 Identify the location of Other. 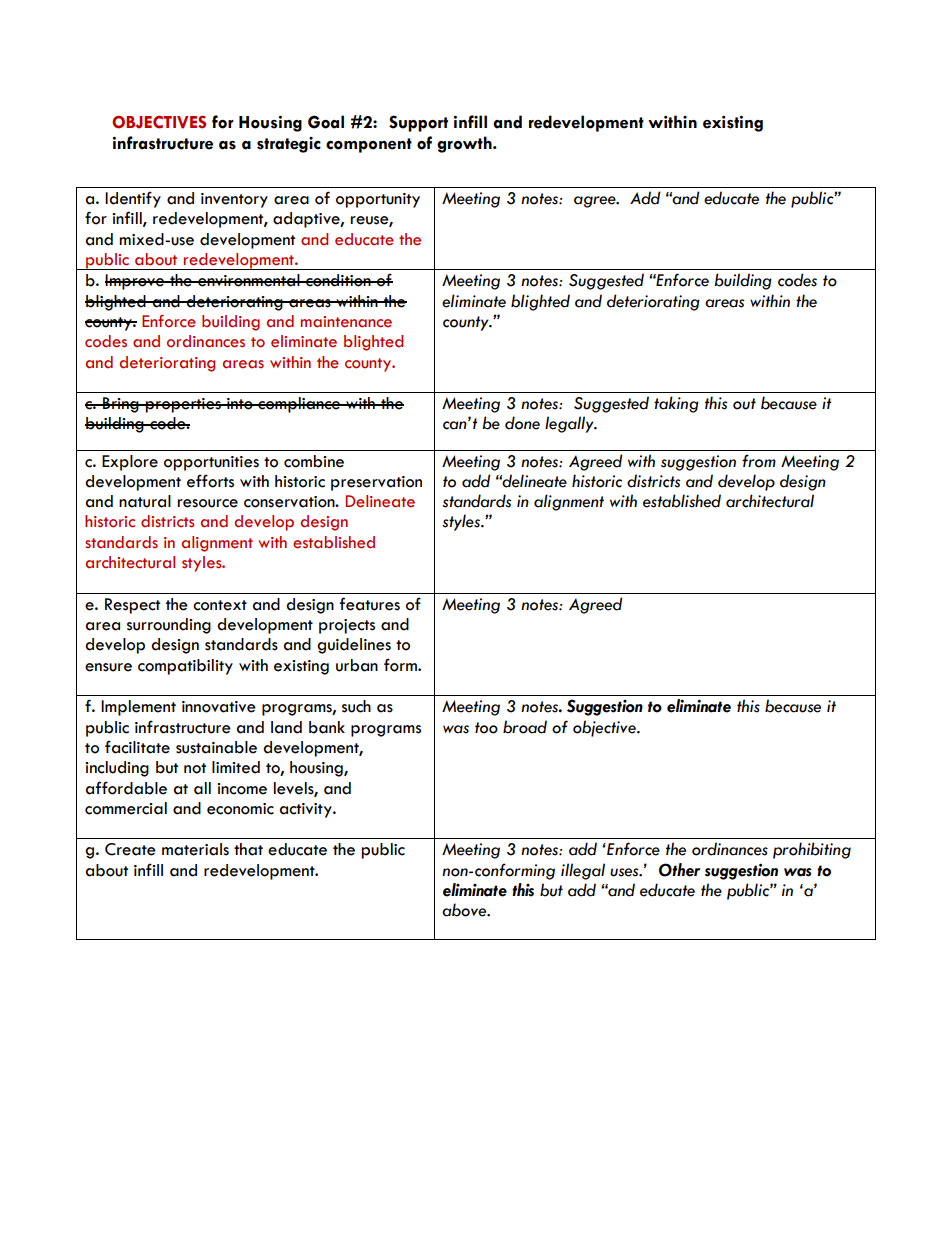
(679, 870).
